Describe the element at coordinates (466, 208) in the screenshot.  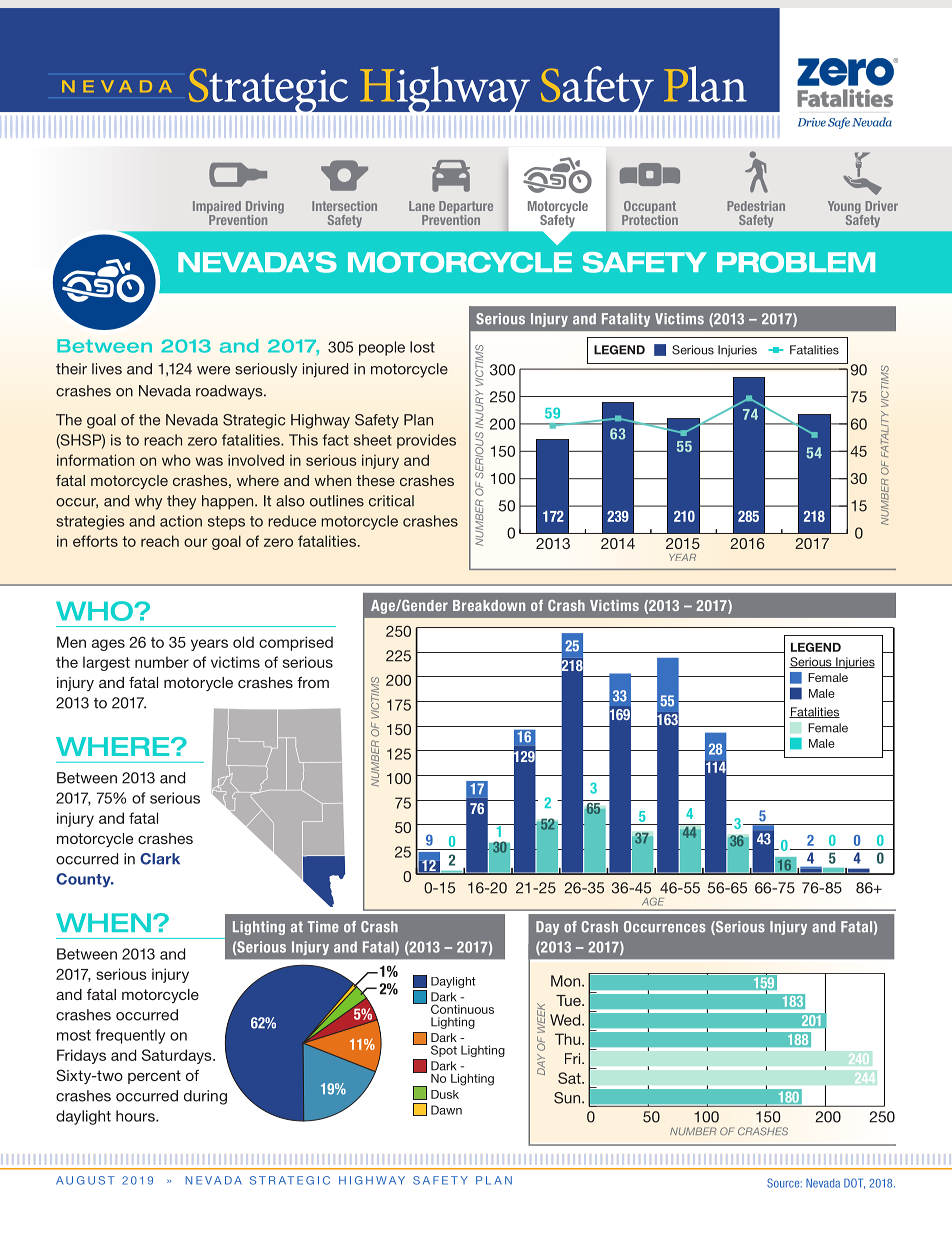
I see `Departure` at that location.
